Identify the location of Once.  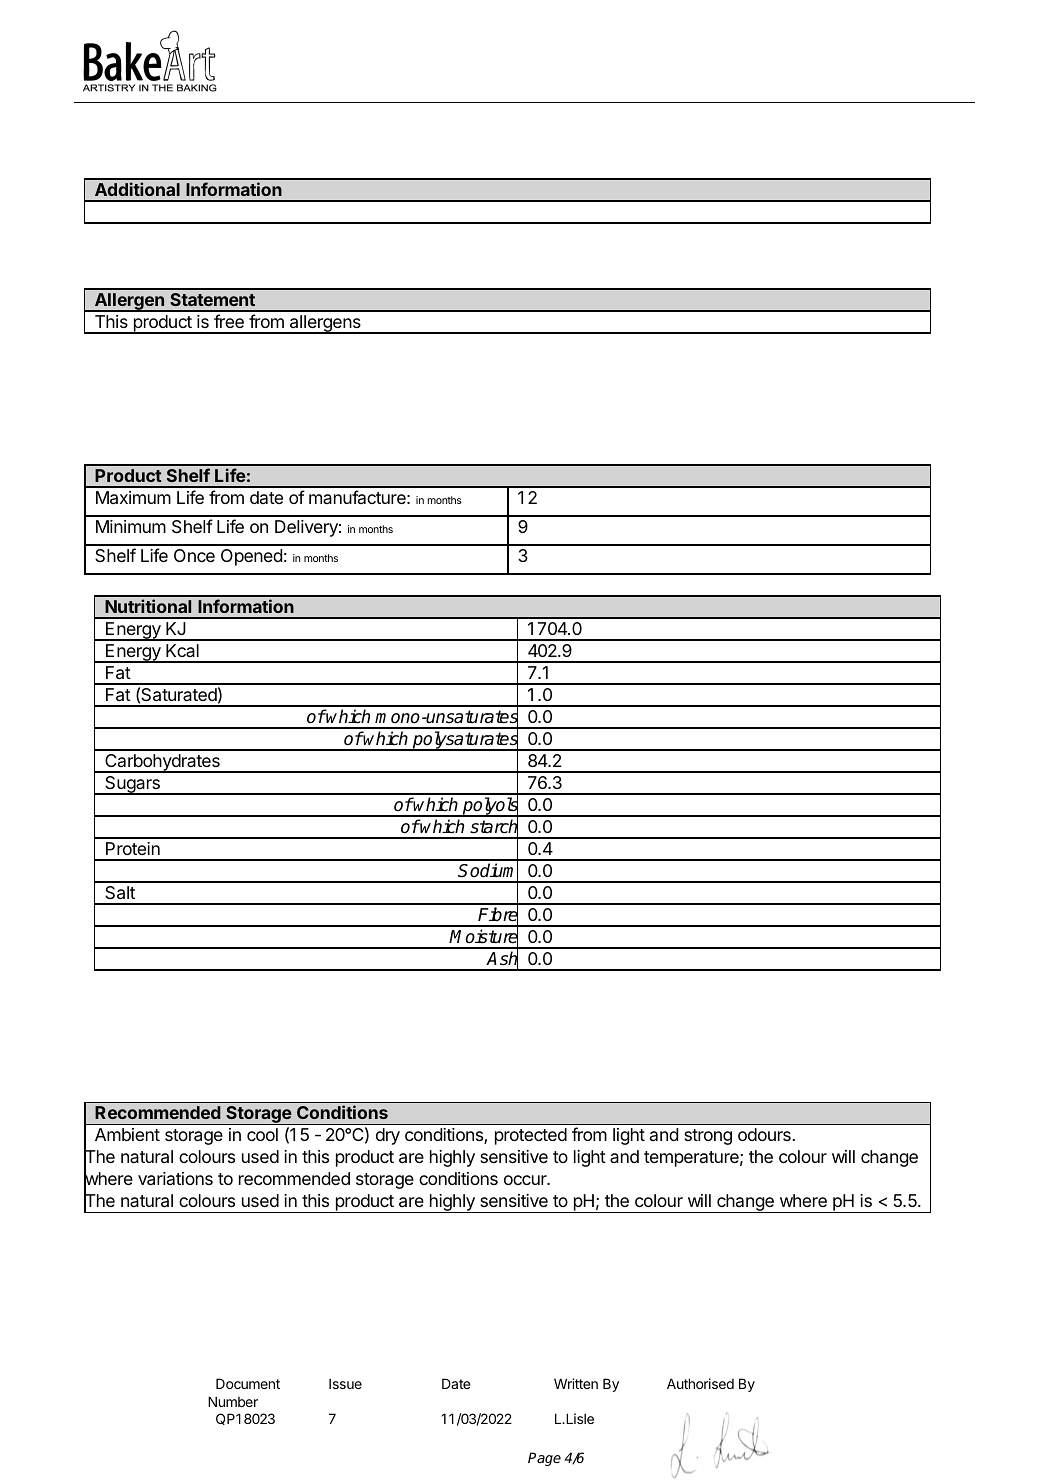
(194, 555).
